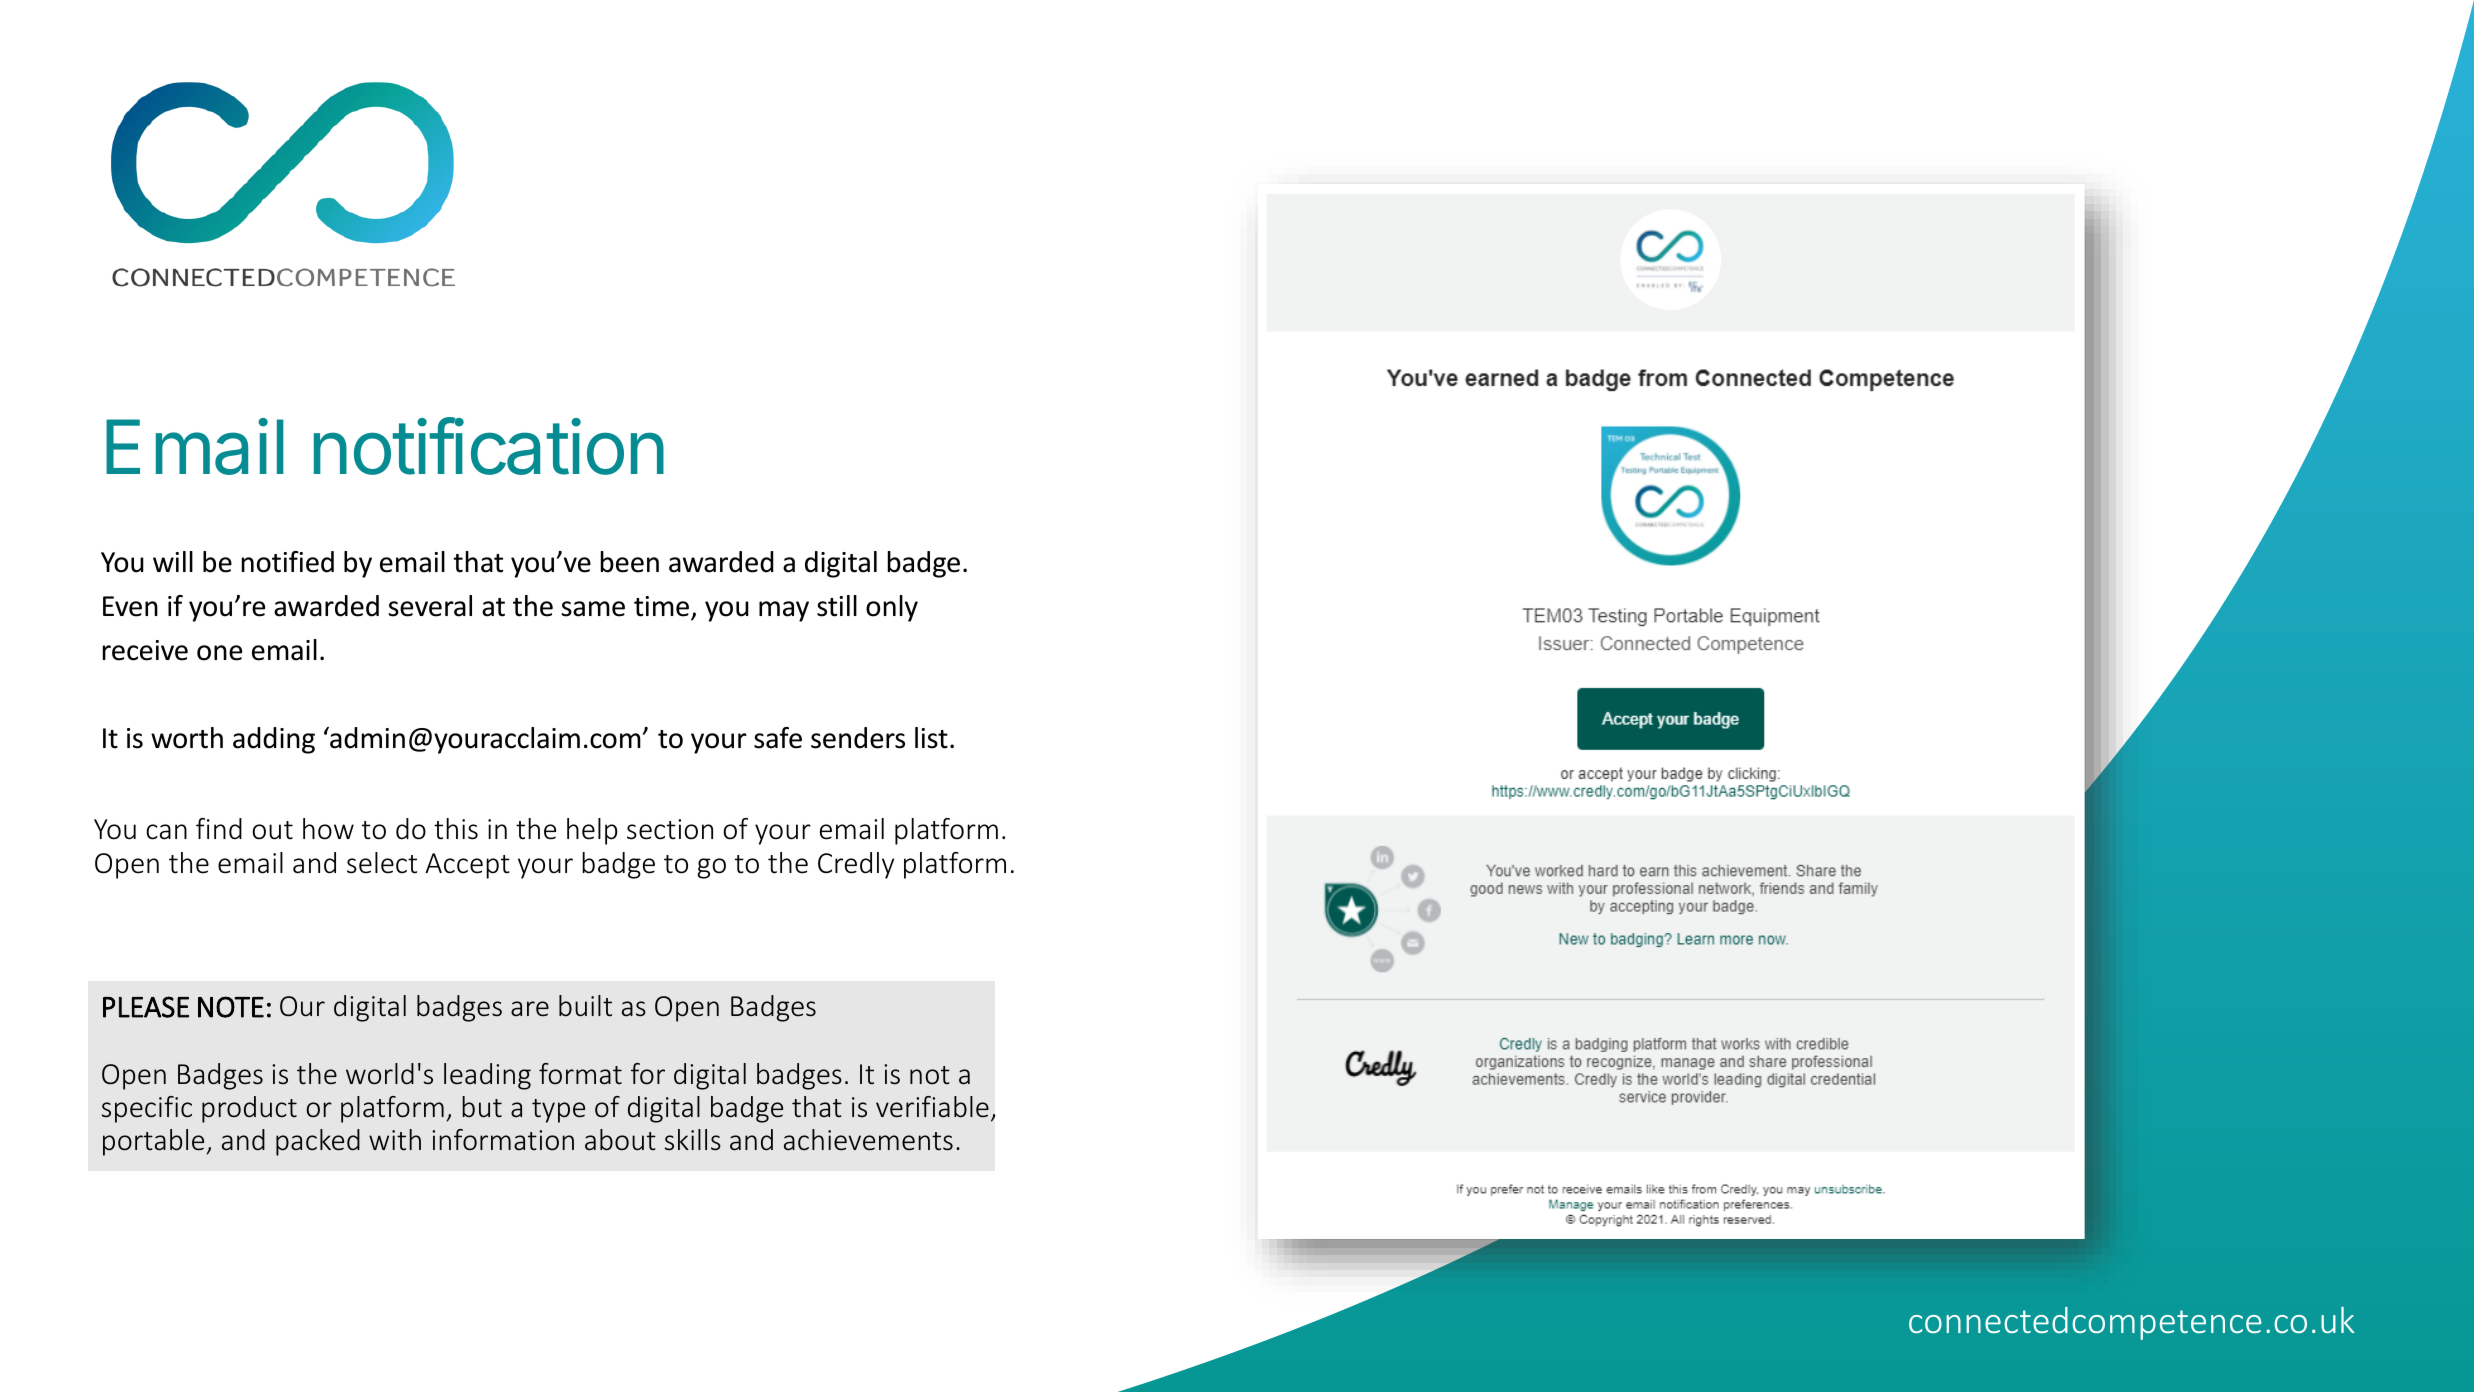 The height and width of the document is (1392, 2474). Describe the element at coordinates (530, 1009) in the document. I see `are` at that location.
